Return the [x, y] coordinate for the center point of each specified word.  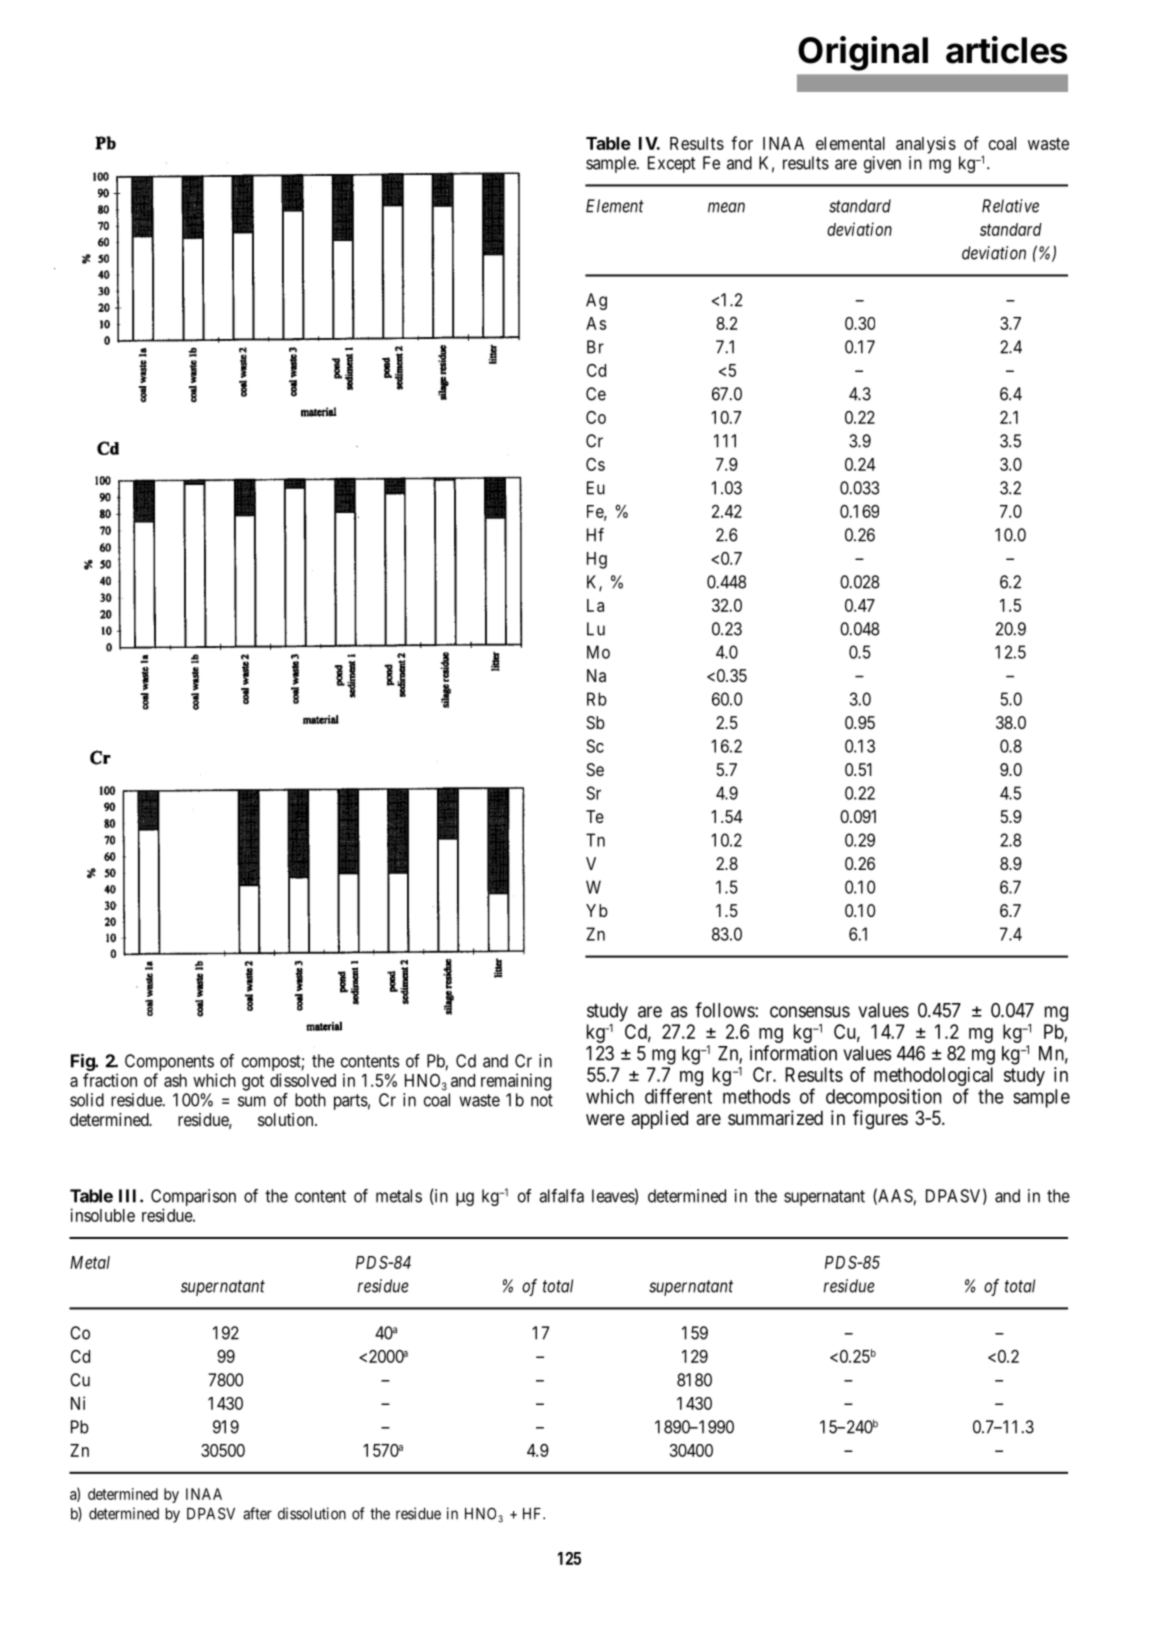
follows [725, 1010]
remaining [516, 1082]
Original [863, 53]
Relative [1010, 206]
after [257, 1513]
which [214, 1080]
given [882, 164]
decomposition [883, 1098]
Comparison [193, 1199]
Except [671, 164]
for [742, 143]
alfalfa [561, 1196]
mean [726, 207]
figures [880, 1119]
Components [169, 1062]
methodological [933, 1078]
